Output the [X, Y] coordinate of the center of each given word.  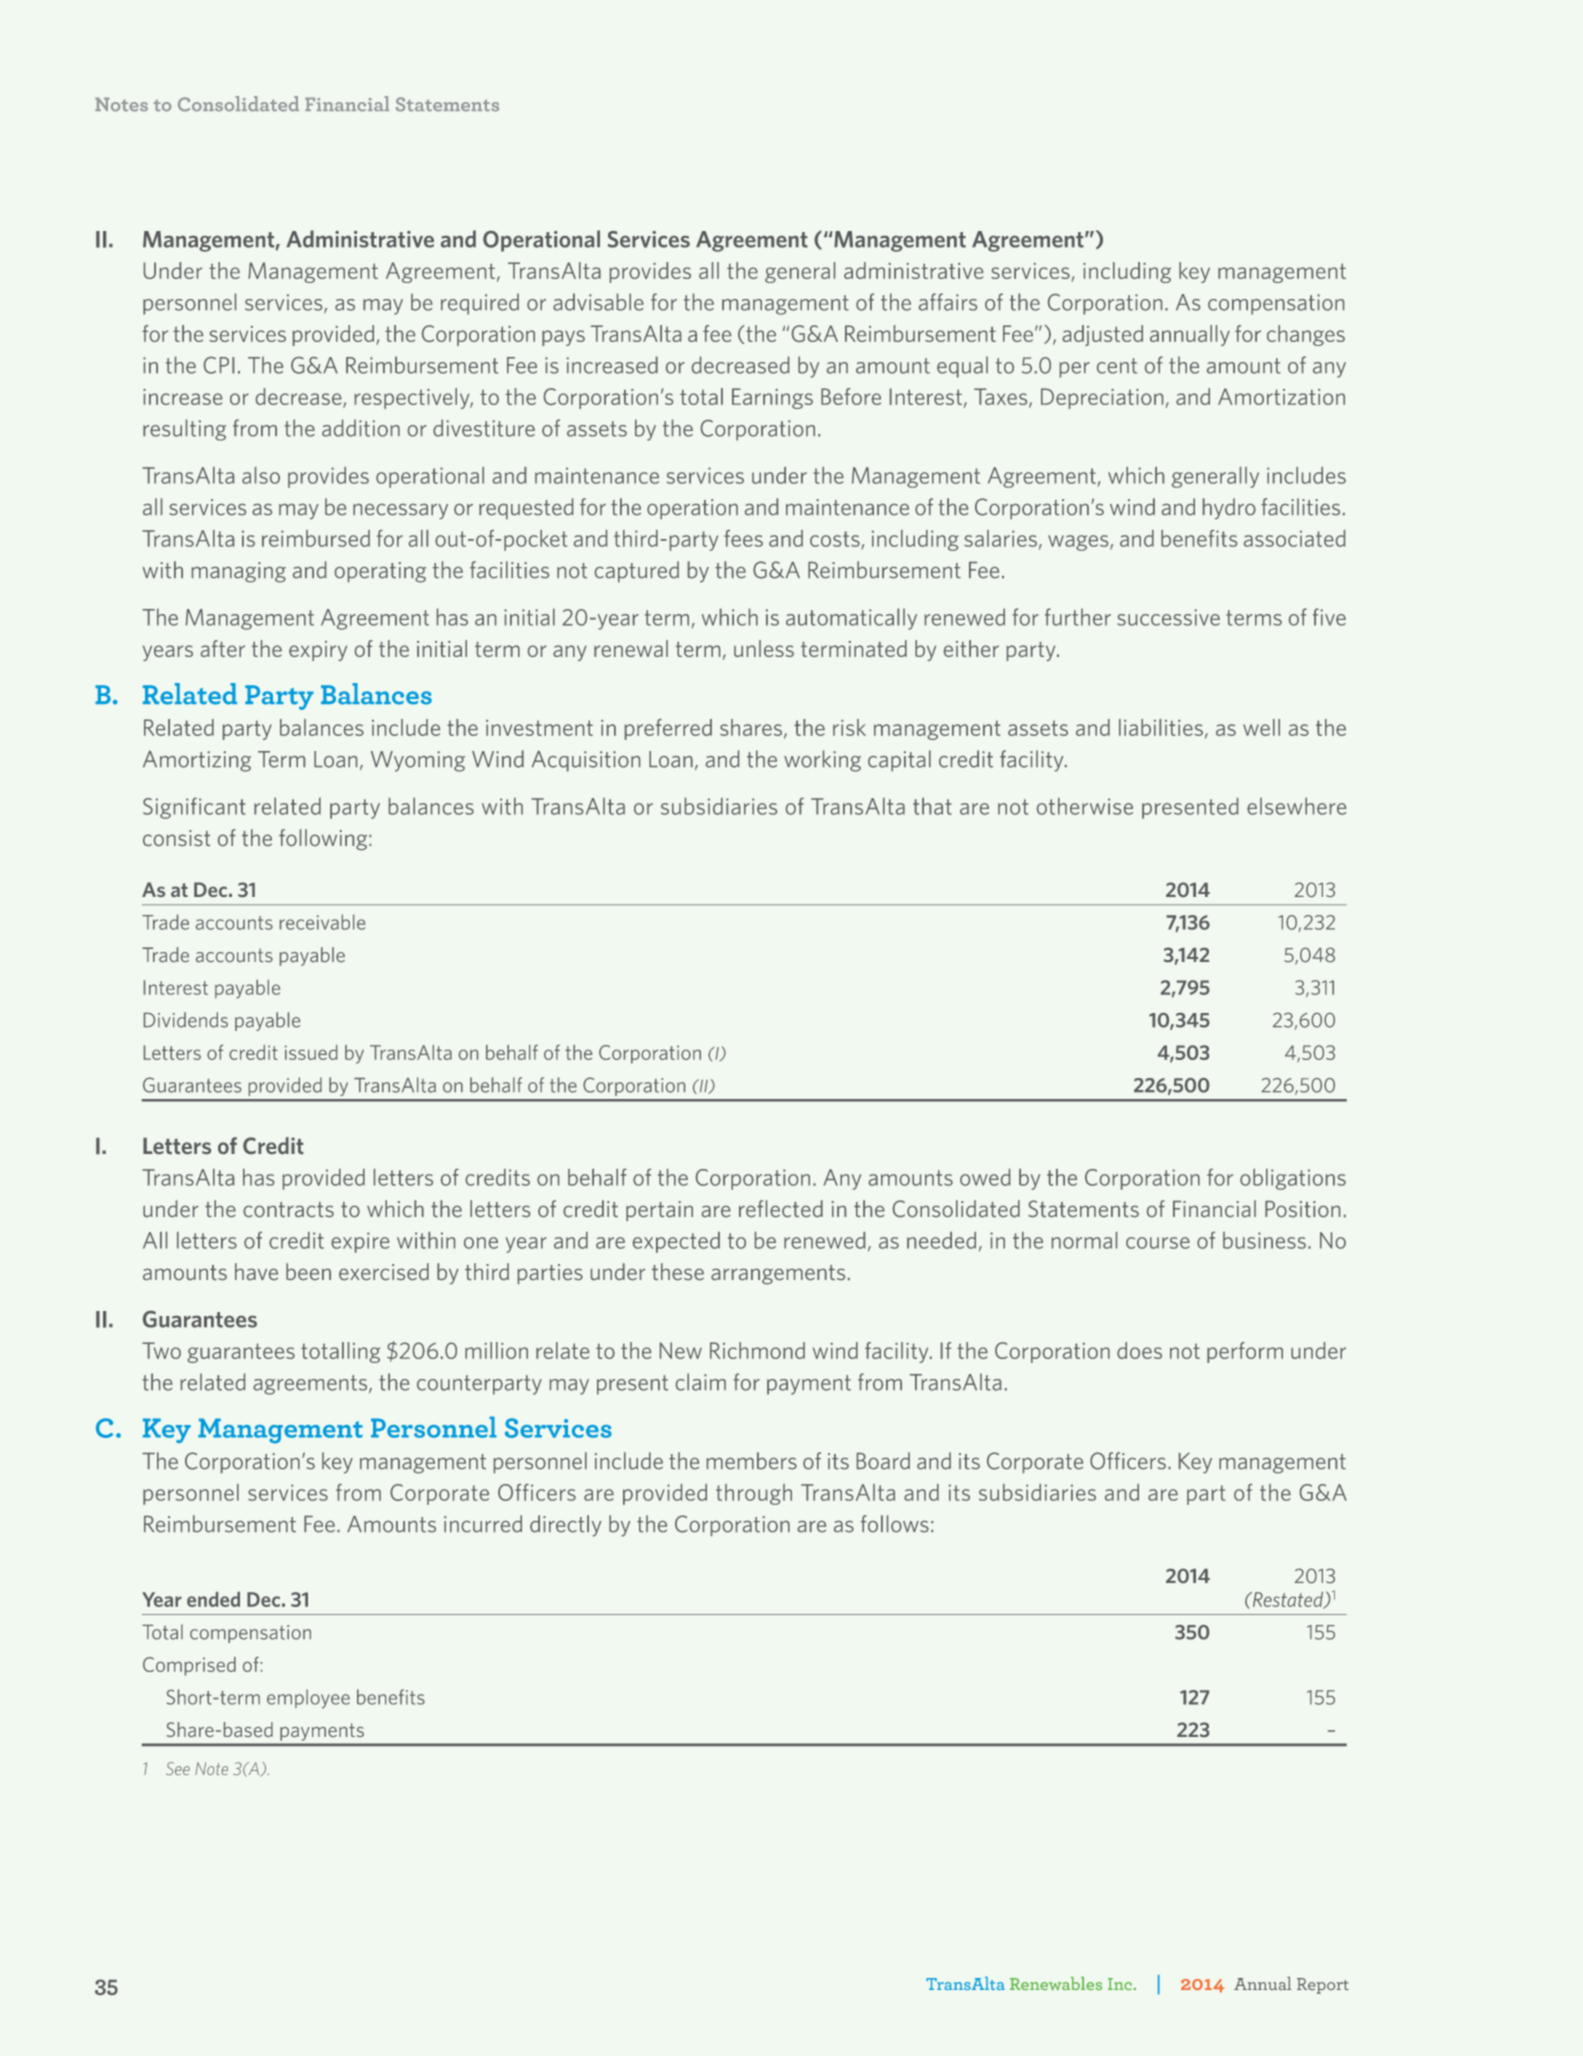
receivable [322, 922]
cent [1117, 366]
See [178, 1768]
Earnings [772, 398]
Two [161, 1350]
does [1139, 1350]
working [822, 761]
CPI [219, 365]
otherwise [1085, 806]
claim [701, 1382]
